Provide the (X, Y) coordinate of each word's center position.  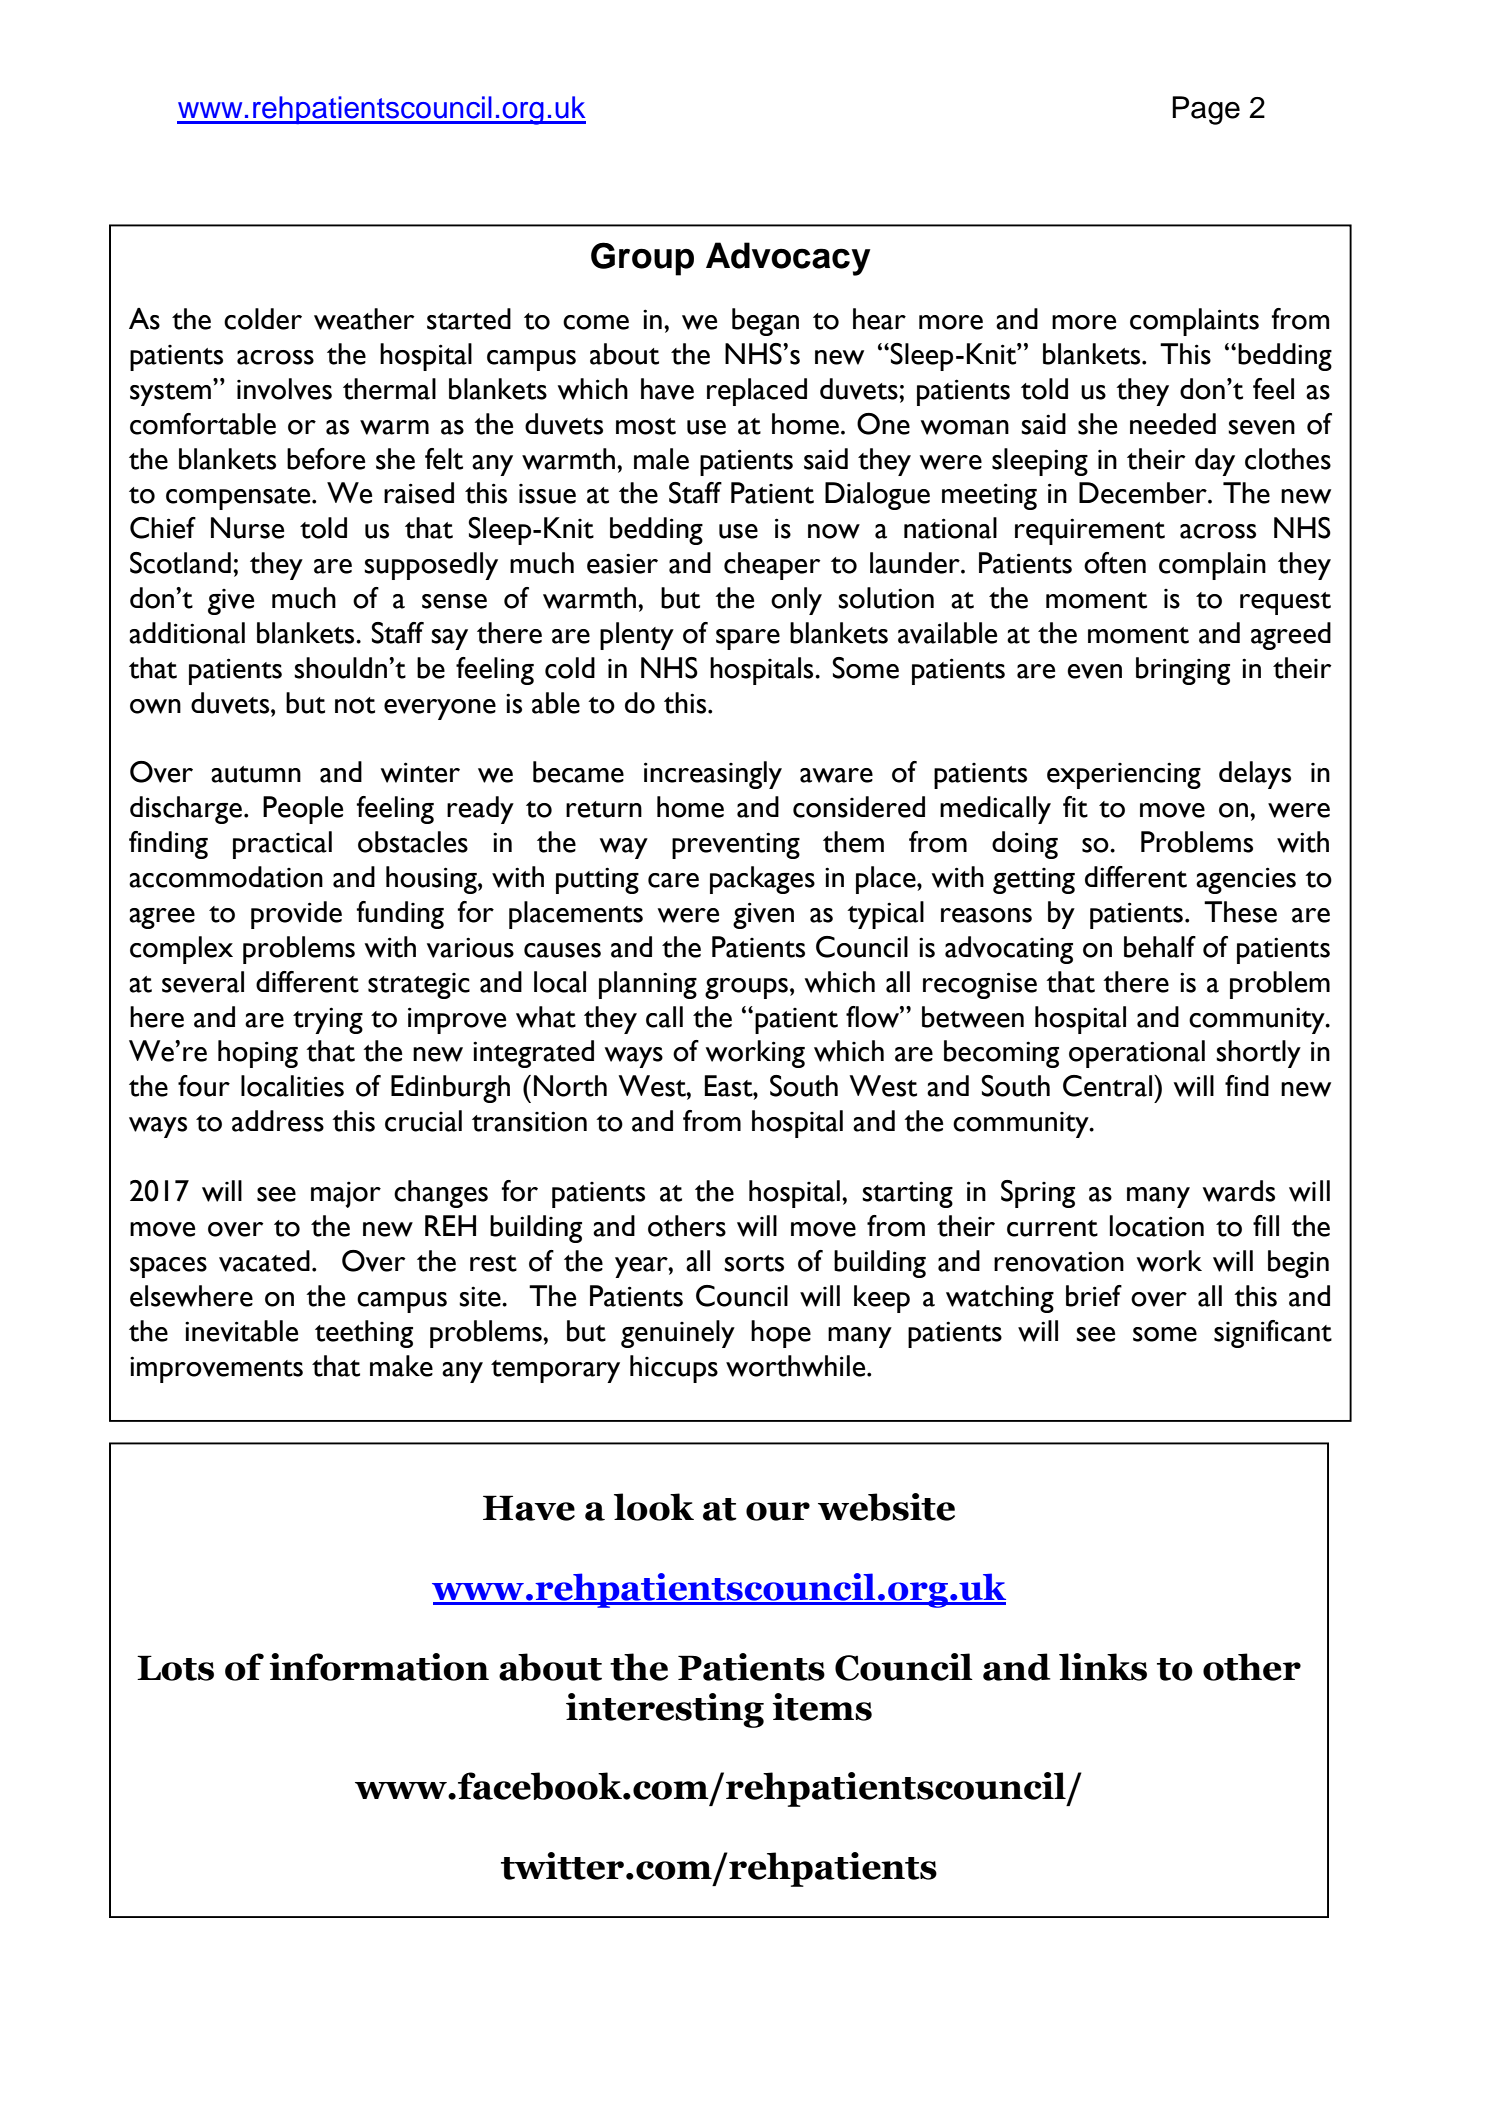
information (379, 1667)
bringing (1183, 671)
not (355, 705)
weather (364, 319)
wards (1239, 1191)
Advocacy (788, 259)
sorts (754, 1263)
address (278, 1121)
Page (1206, 110)
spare (748, 639)
